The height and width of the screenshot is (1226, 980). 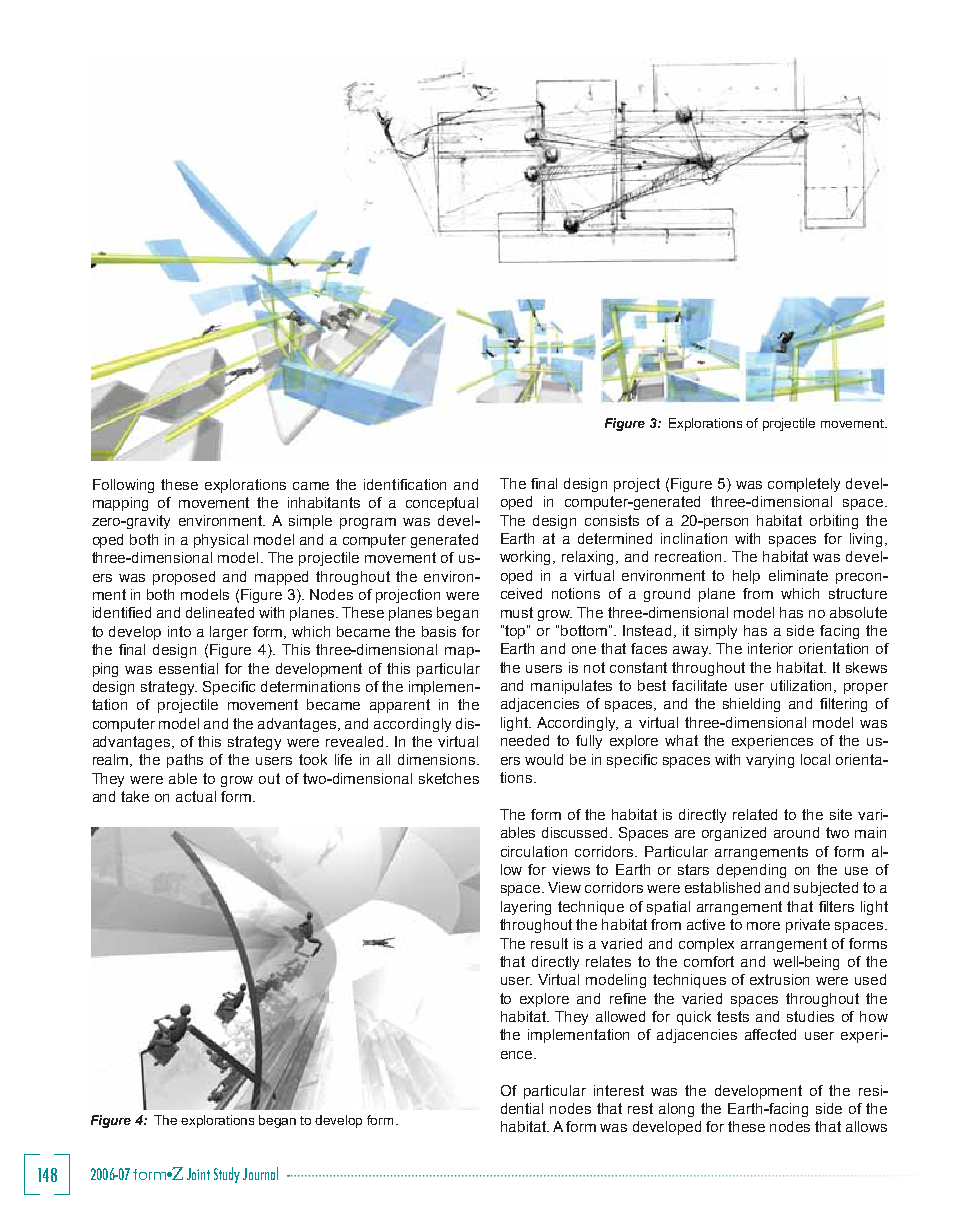 I want to click on layering, so click(x=526, y=908).
